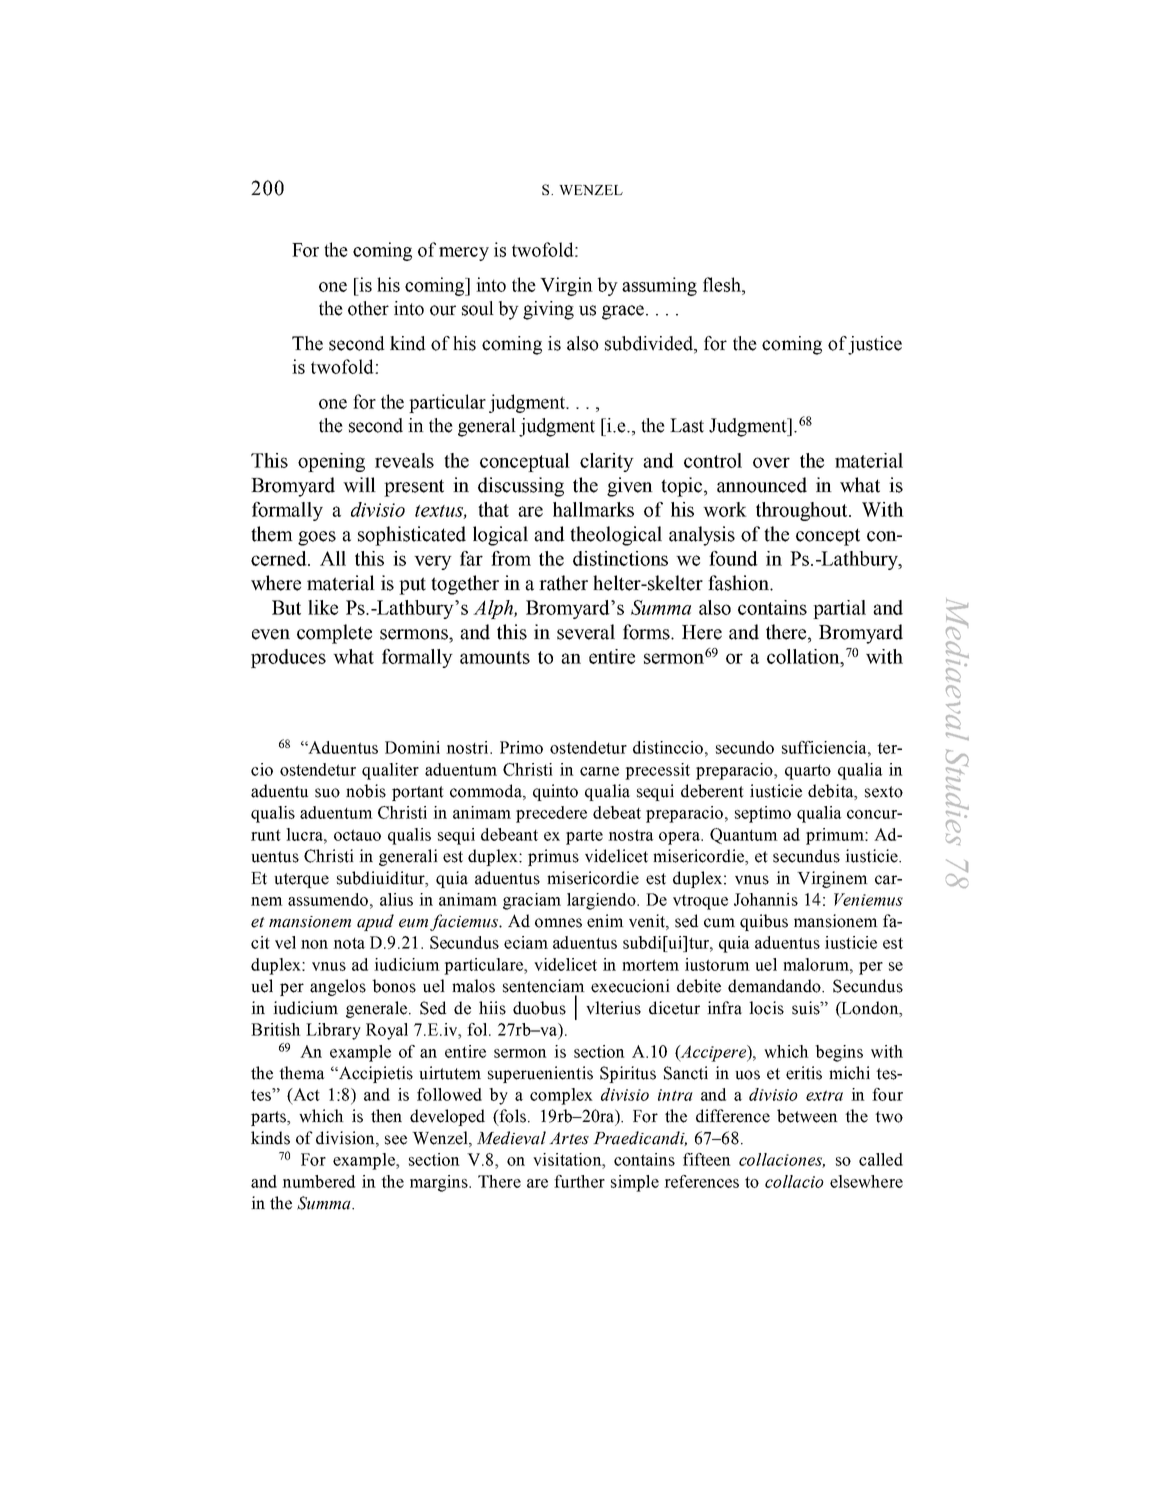 The image size is (1154, 1493). What do you see at coordinates (723, 284) in the document?
I see `flesh` at bounding box center [723, 284].
